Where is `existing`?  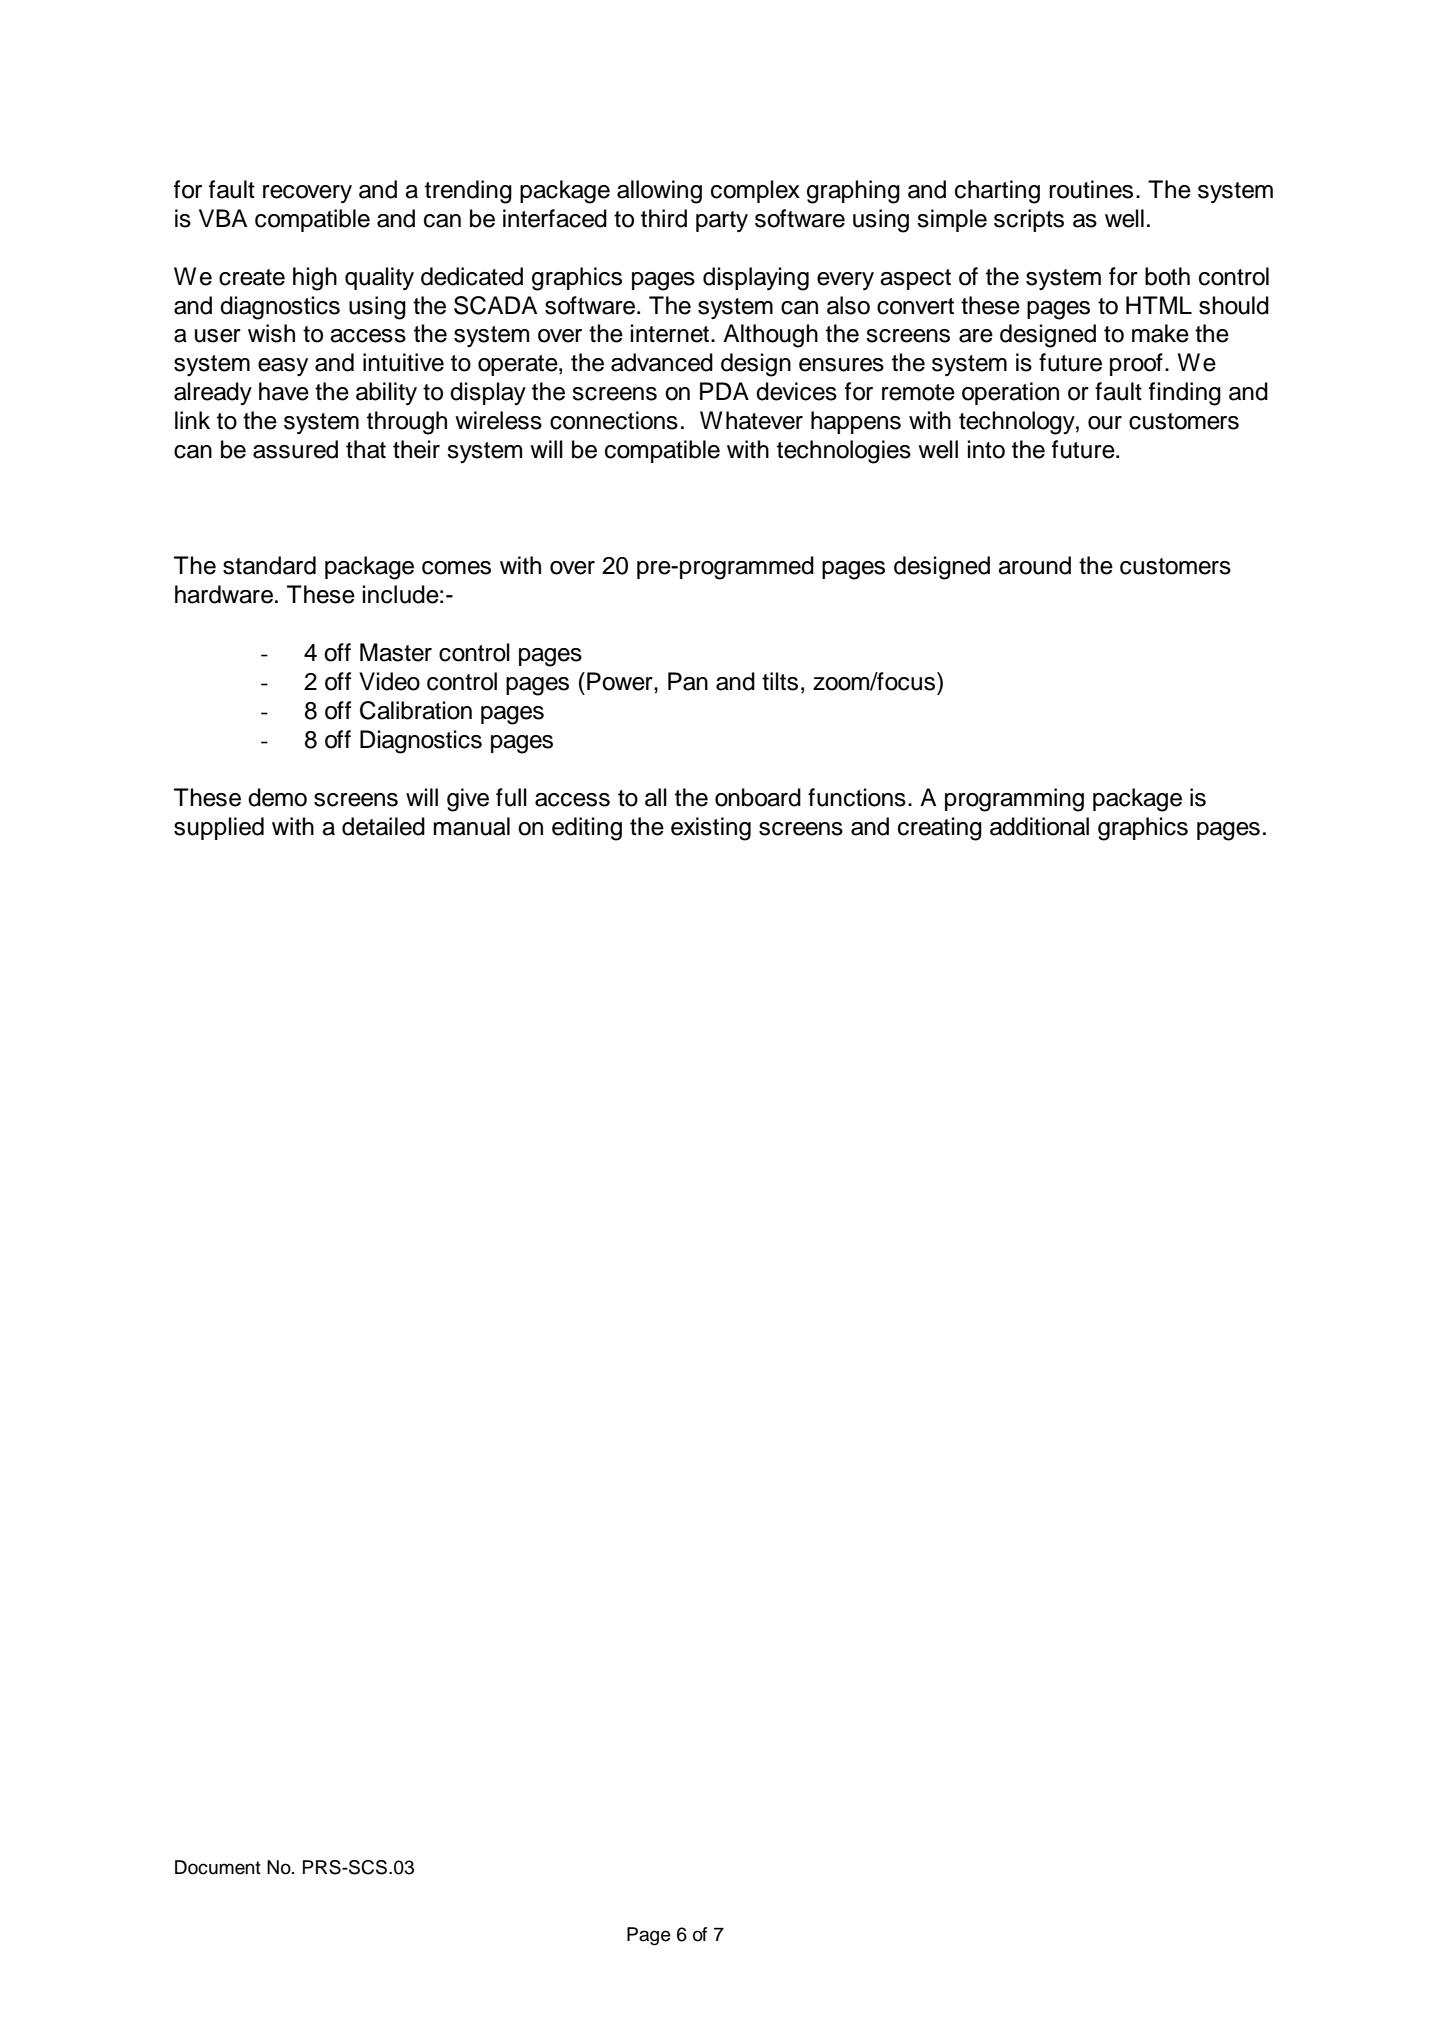 existing is located at coordinates (711, 829).
